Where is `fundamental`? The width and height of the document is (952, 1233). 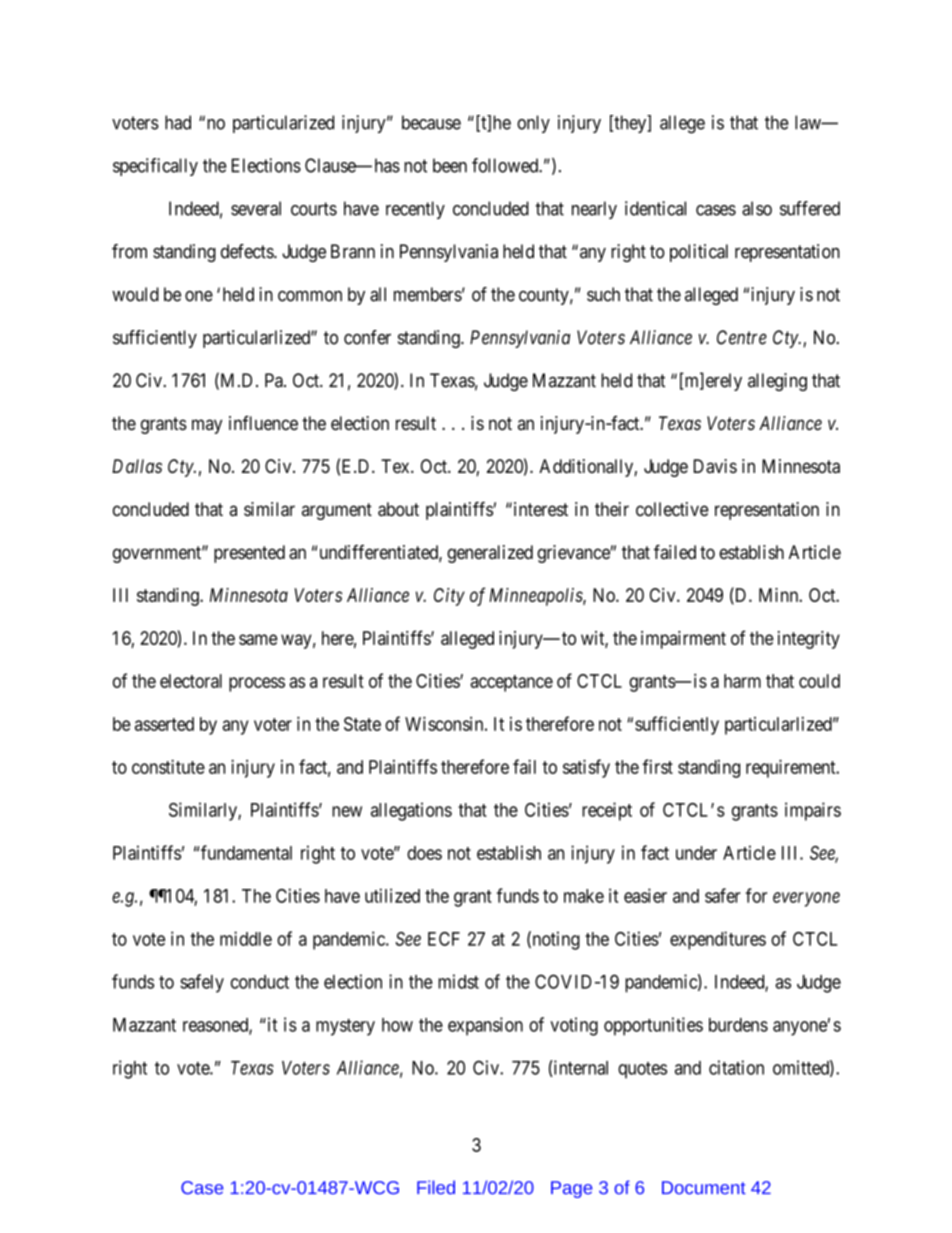 fundamental is located at coordinates (246, 852).
